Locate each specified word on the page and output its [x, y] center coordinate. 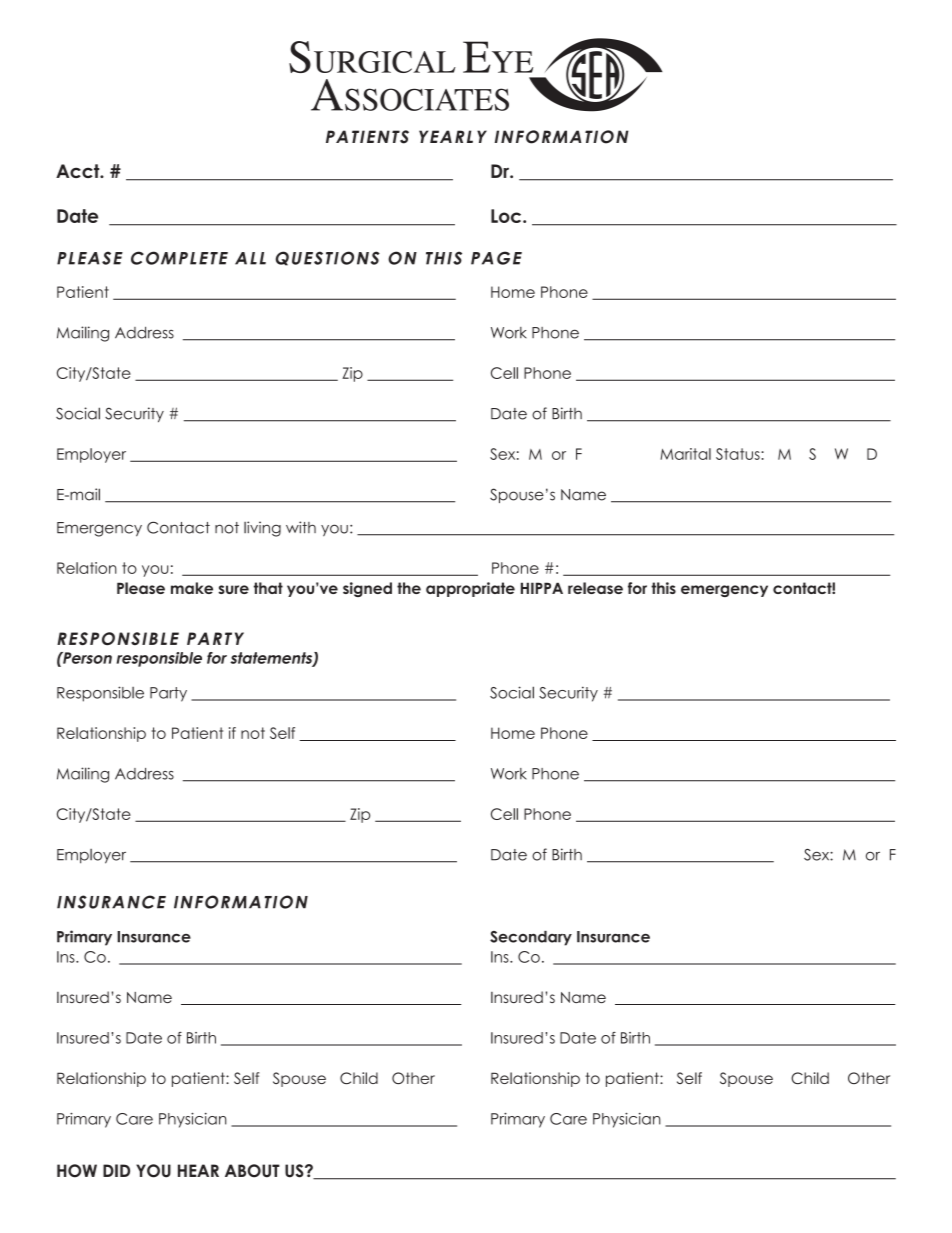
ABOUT [252, 1171]
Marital [685, 454]
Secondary [531, 938]
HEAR [198, 1170]
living [262, 529]
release [595, 588]
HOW [77, 1171]
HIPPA [542, 588]
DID [116, 1170]
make [192, 588]
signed [367, 589]
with [301, 527]
